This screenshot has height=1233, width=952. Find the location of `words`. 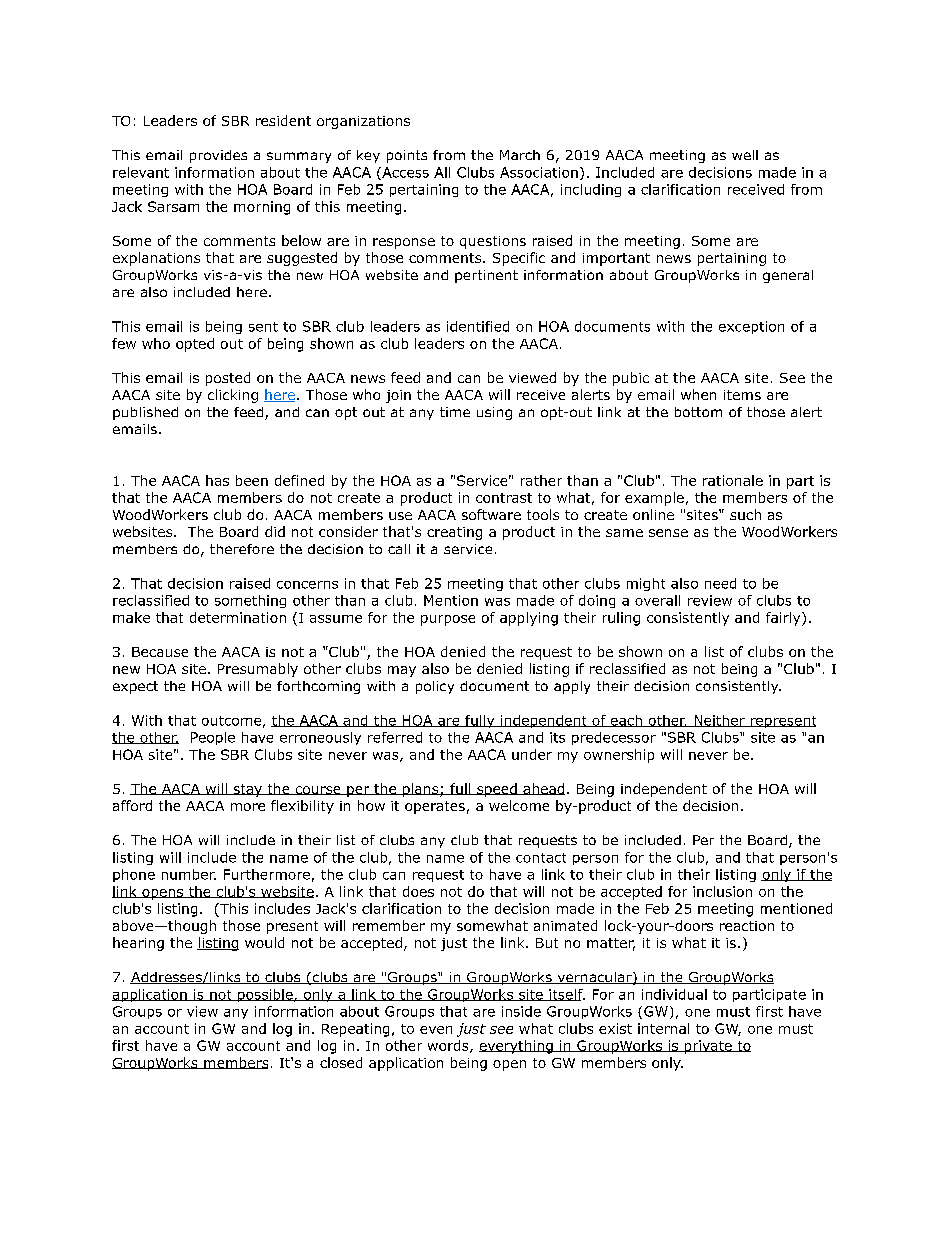

words is located at coordinates (449, 1046).
